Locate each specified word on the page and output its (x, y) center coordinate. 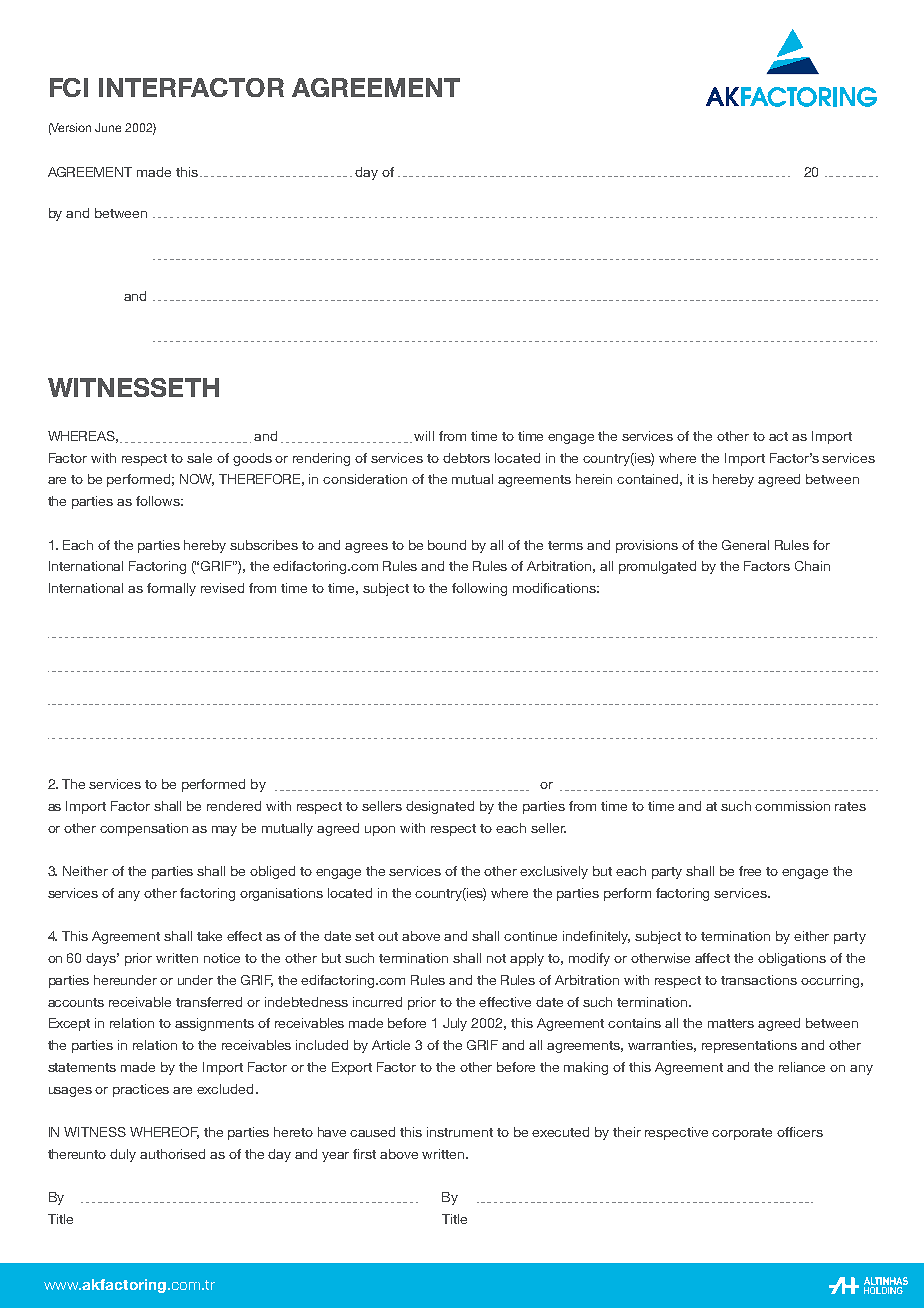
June (108, 127)
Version (70, 128)
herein (594, 479)
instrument (460, 1132)
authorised (172, 1154)
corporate (742, 1134)
